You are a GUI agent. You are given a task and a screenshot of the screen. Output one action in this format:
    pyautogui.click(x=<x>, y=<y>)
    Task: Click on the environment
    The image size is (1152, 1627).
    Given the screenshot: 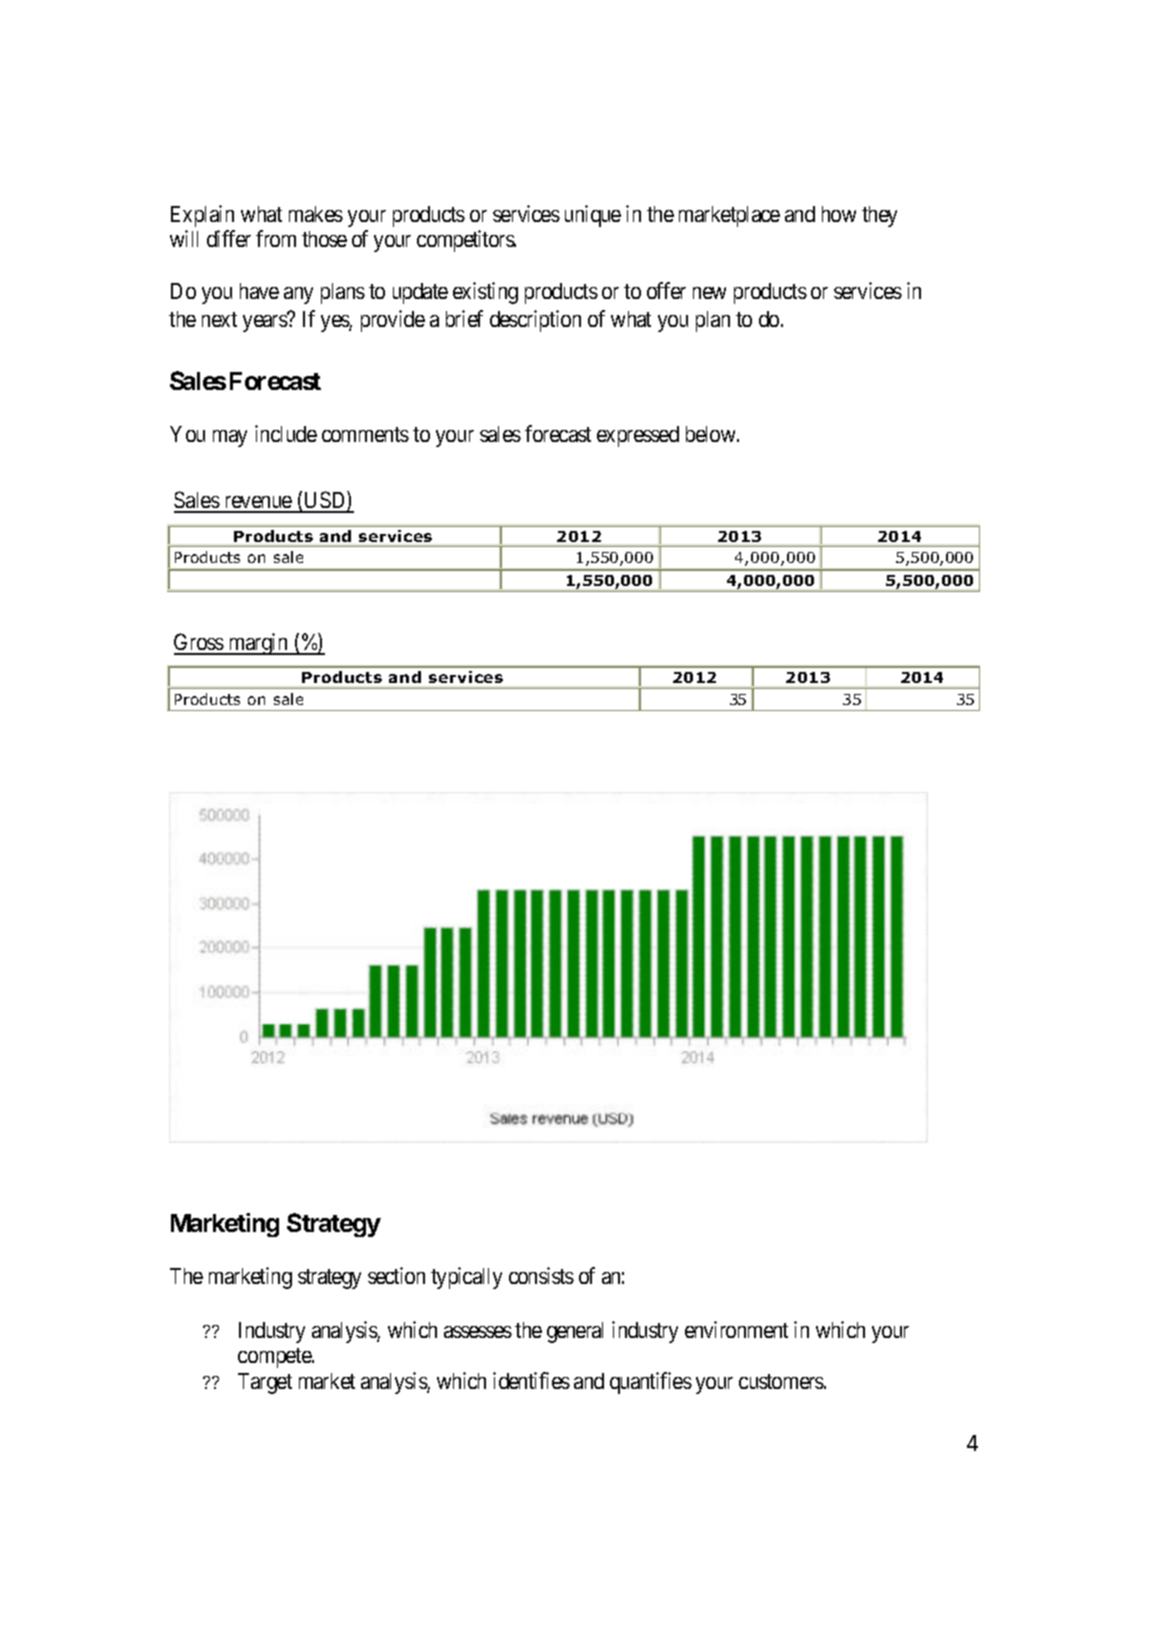 What is the action you would take?
    pyautogui.click(x=736, y=1329)
